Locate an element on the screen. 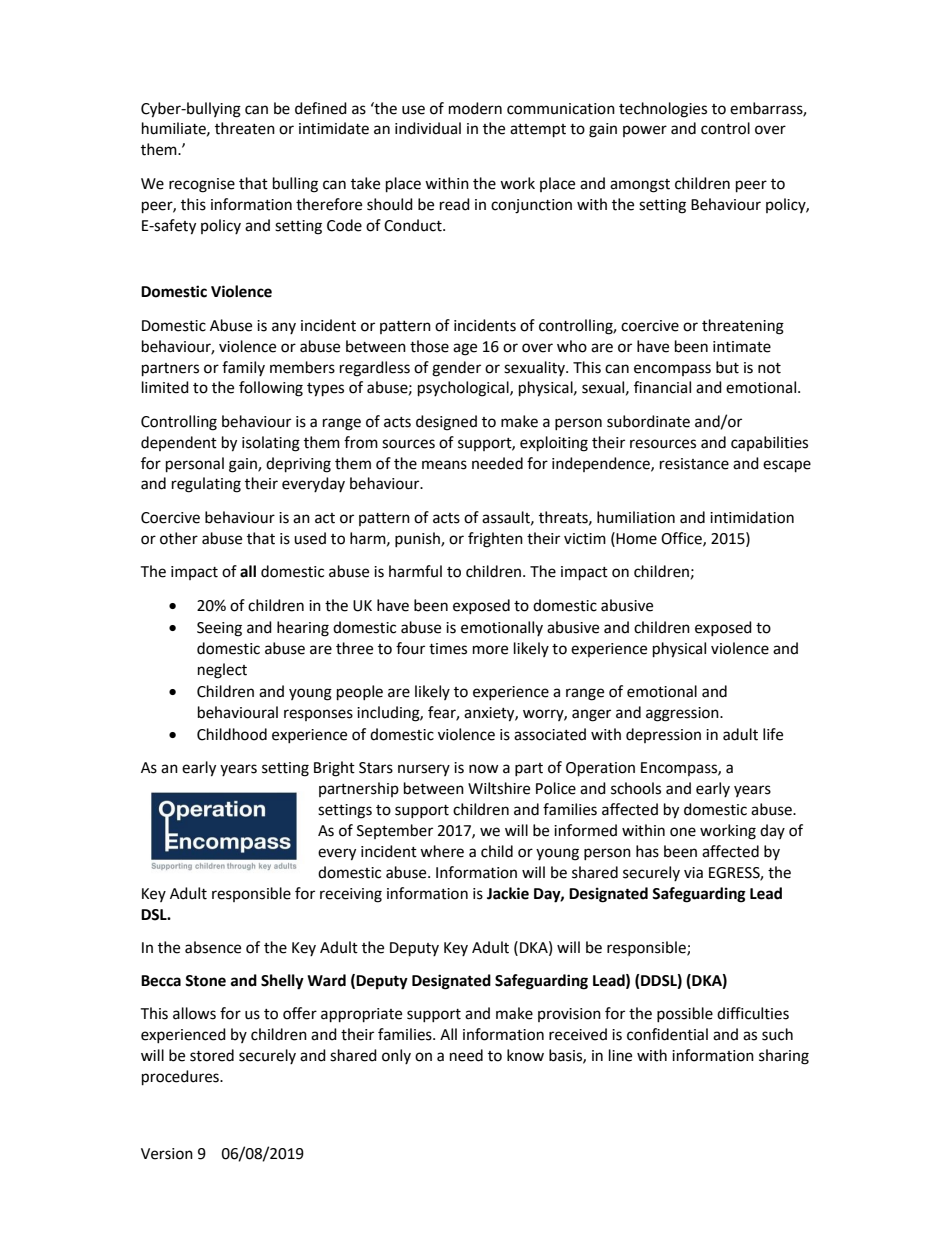 The height and width of the screenshot is (1233, 952). recognise is located at coordinates (202, 185).
